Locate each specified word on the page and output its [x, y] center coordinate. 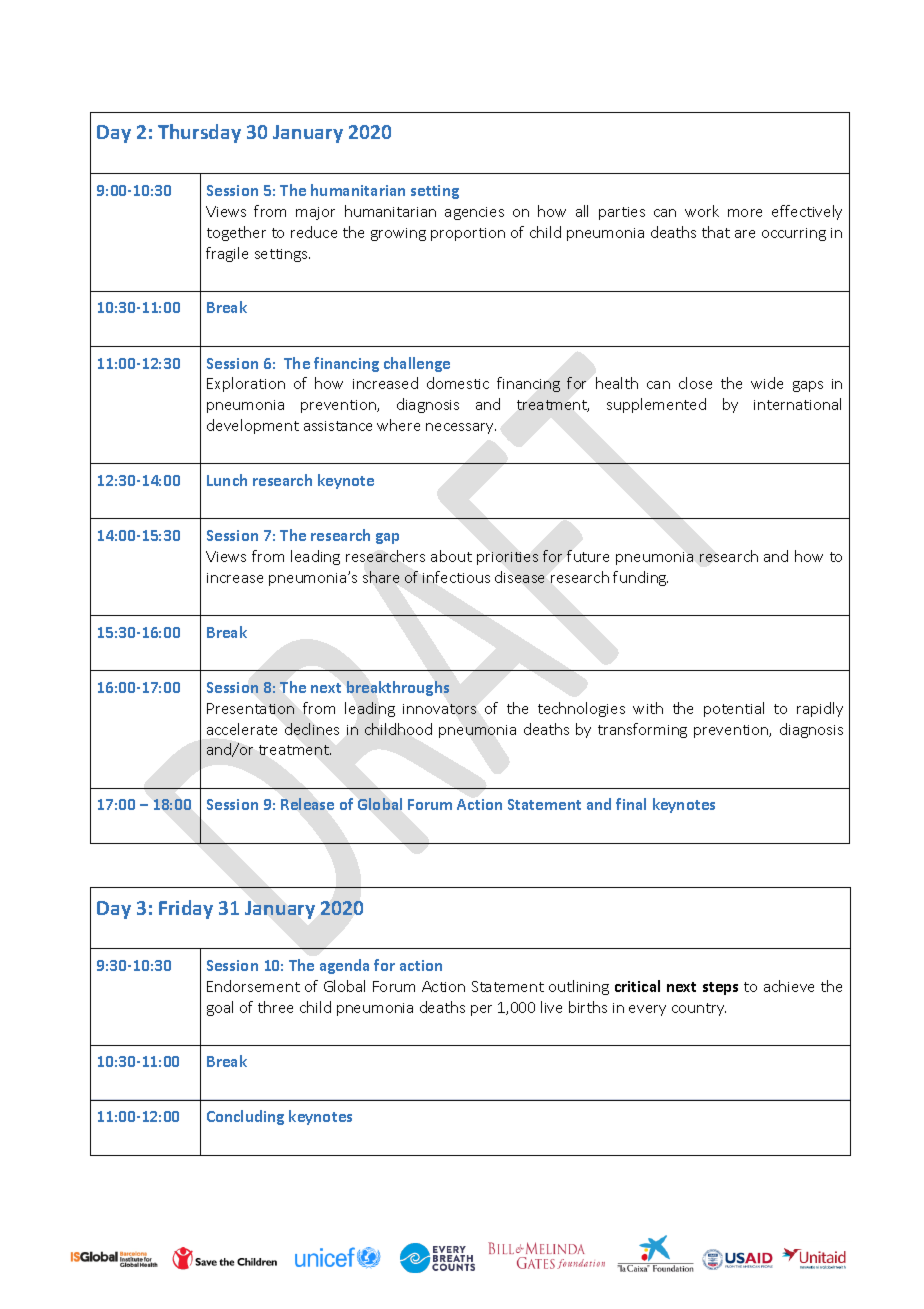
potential [734, 709]
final [631, 804]
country [699, 1009]
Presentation [250, 708]
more [745, 213]
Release [307, 804]
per [481, 1010]
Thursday [199, 133]
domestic [458, 383]
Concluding [245, 1117]
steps [720, 988]
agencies [474, 213]
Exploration [246, 384]
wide [767, 383]
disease [519, 577]
